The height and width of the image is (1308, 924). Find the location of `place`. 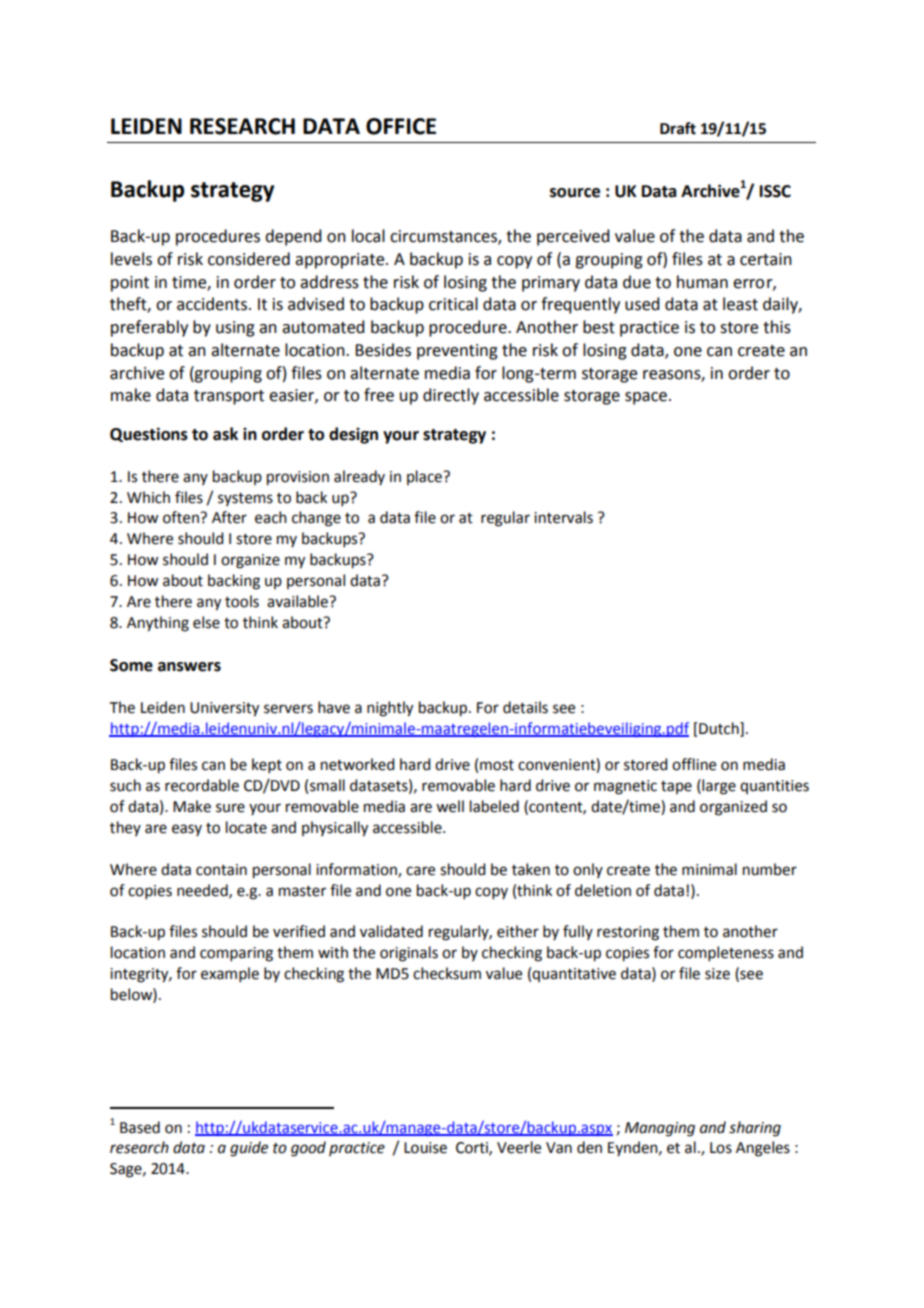

place is located at coordinates (425, 477).
